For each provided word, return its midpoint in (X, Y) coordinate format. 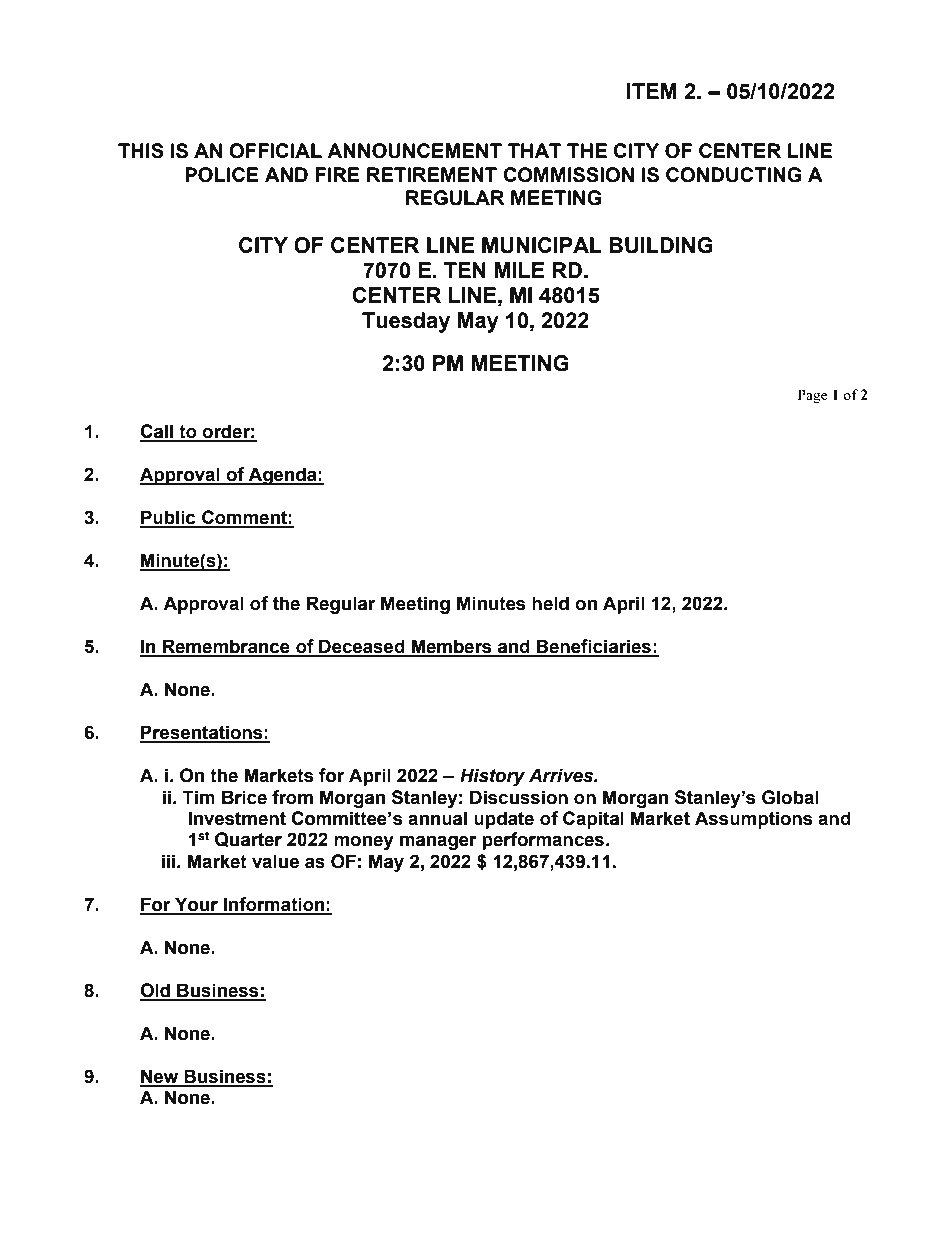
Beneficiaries (594, 647)
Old (156, 991)
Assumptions (754, 820)
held (550, 603)
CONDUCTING (734, 175)
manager (438, 842)
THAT (534, 150)
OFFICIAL (275, 151)
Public (169, 518)
